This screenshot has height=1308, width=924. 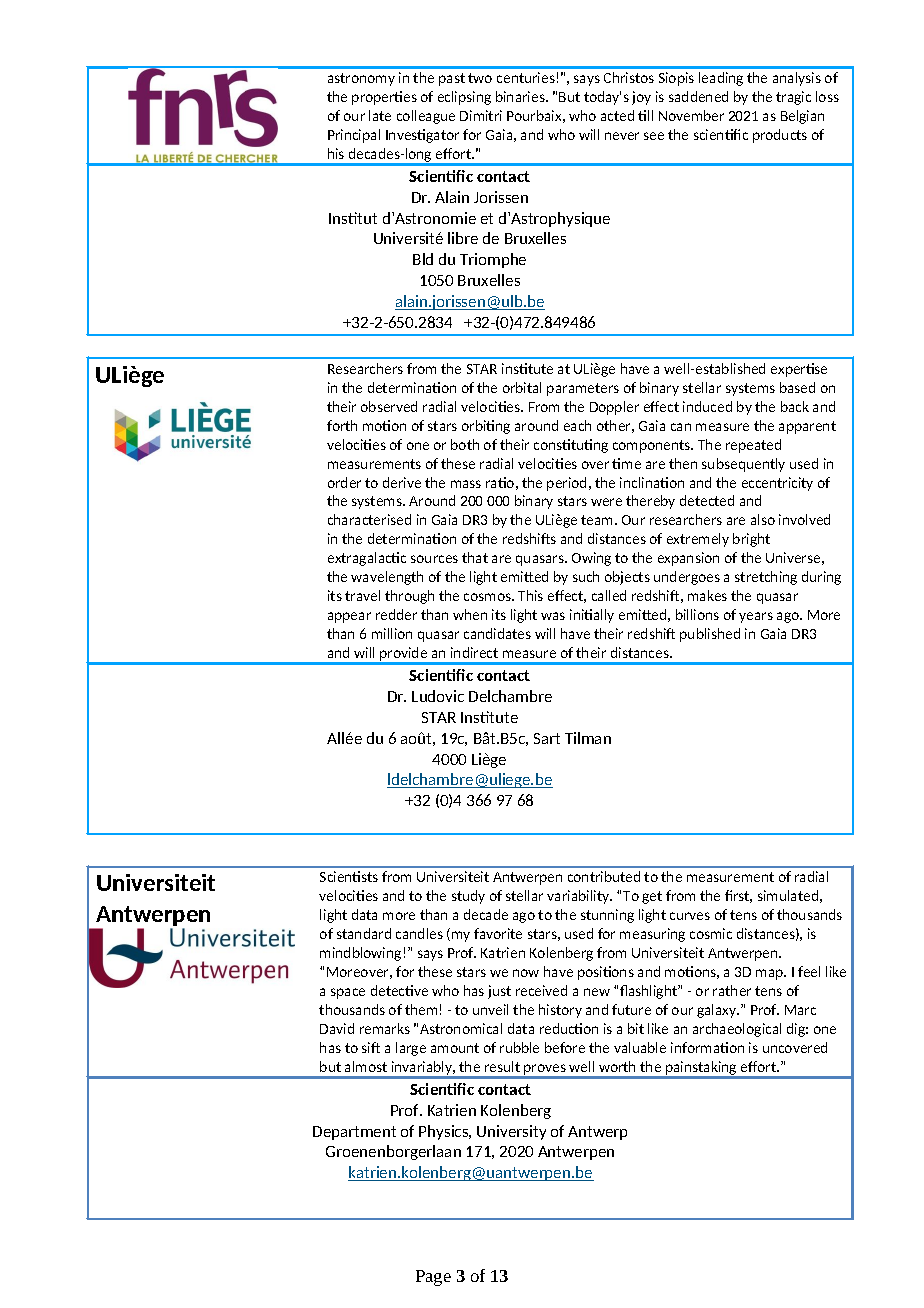 I want to click on acted, so click(x=617, y=115).
